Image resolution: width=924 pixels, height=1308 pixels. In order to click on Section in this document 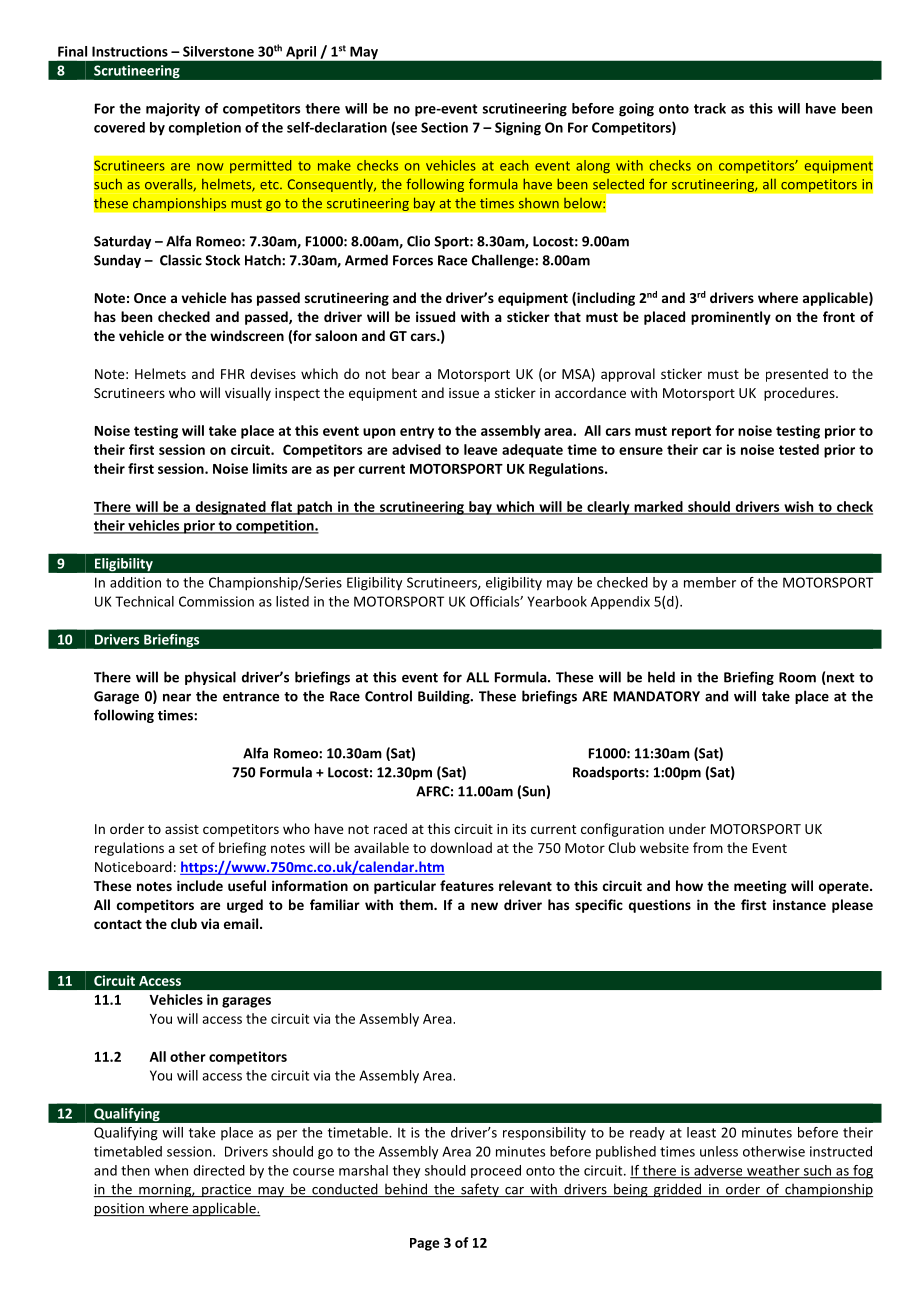, I will do `click(444, 127)`.
